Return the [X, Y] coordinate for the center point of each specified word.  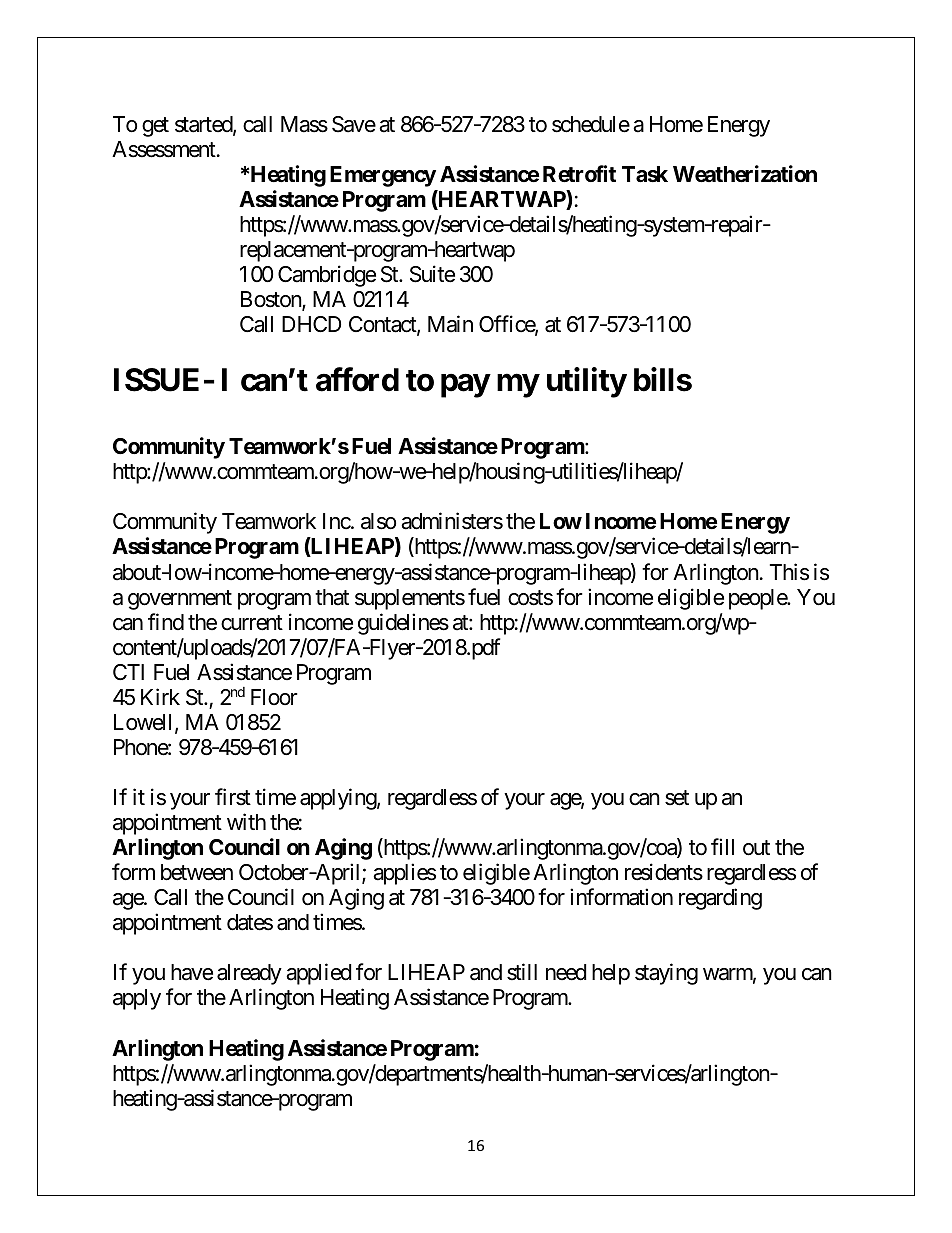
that [332, 597]
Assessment [164, 149]
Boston [272, 301]
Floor [274, 697]
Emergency [383, 176]
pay [465, 386]
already [249, 974]
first [233, 797]
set [677, 798]
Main [450, 324]
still [522, 972]
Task [645, 174]
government [180, 600]
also [378, 521]
